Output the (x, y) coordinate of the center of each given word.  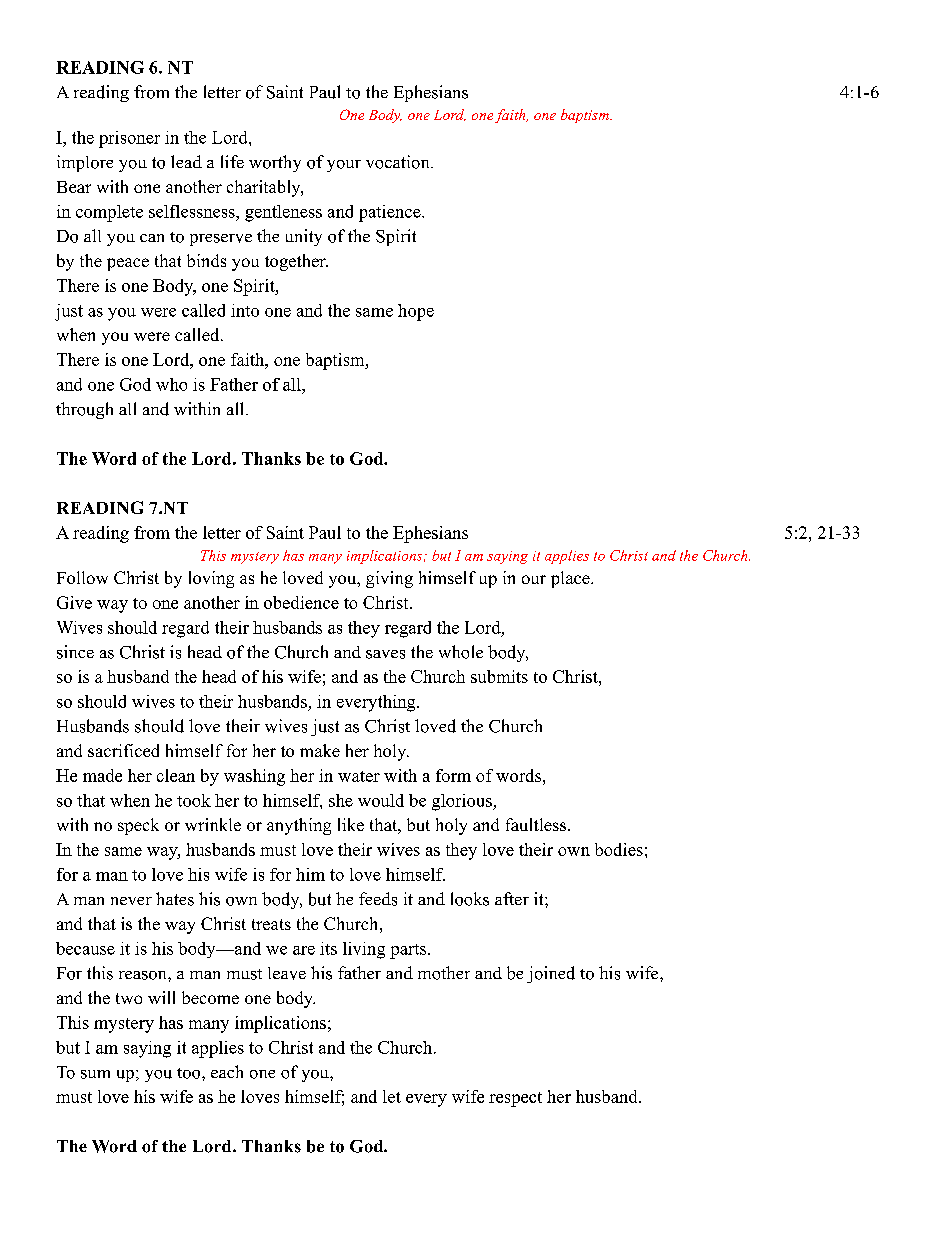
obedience (301, 602)
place (571, 579)
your (344, 166)
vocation (399, 162)
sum (95, 1074)
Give (74, 602)
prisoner (129, 139)
